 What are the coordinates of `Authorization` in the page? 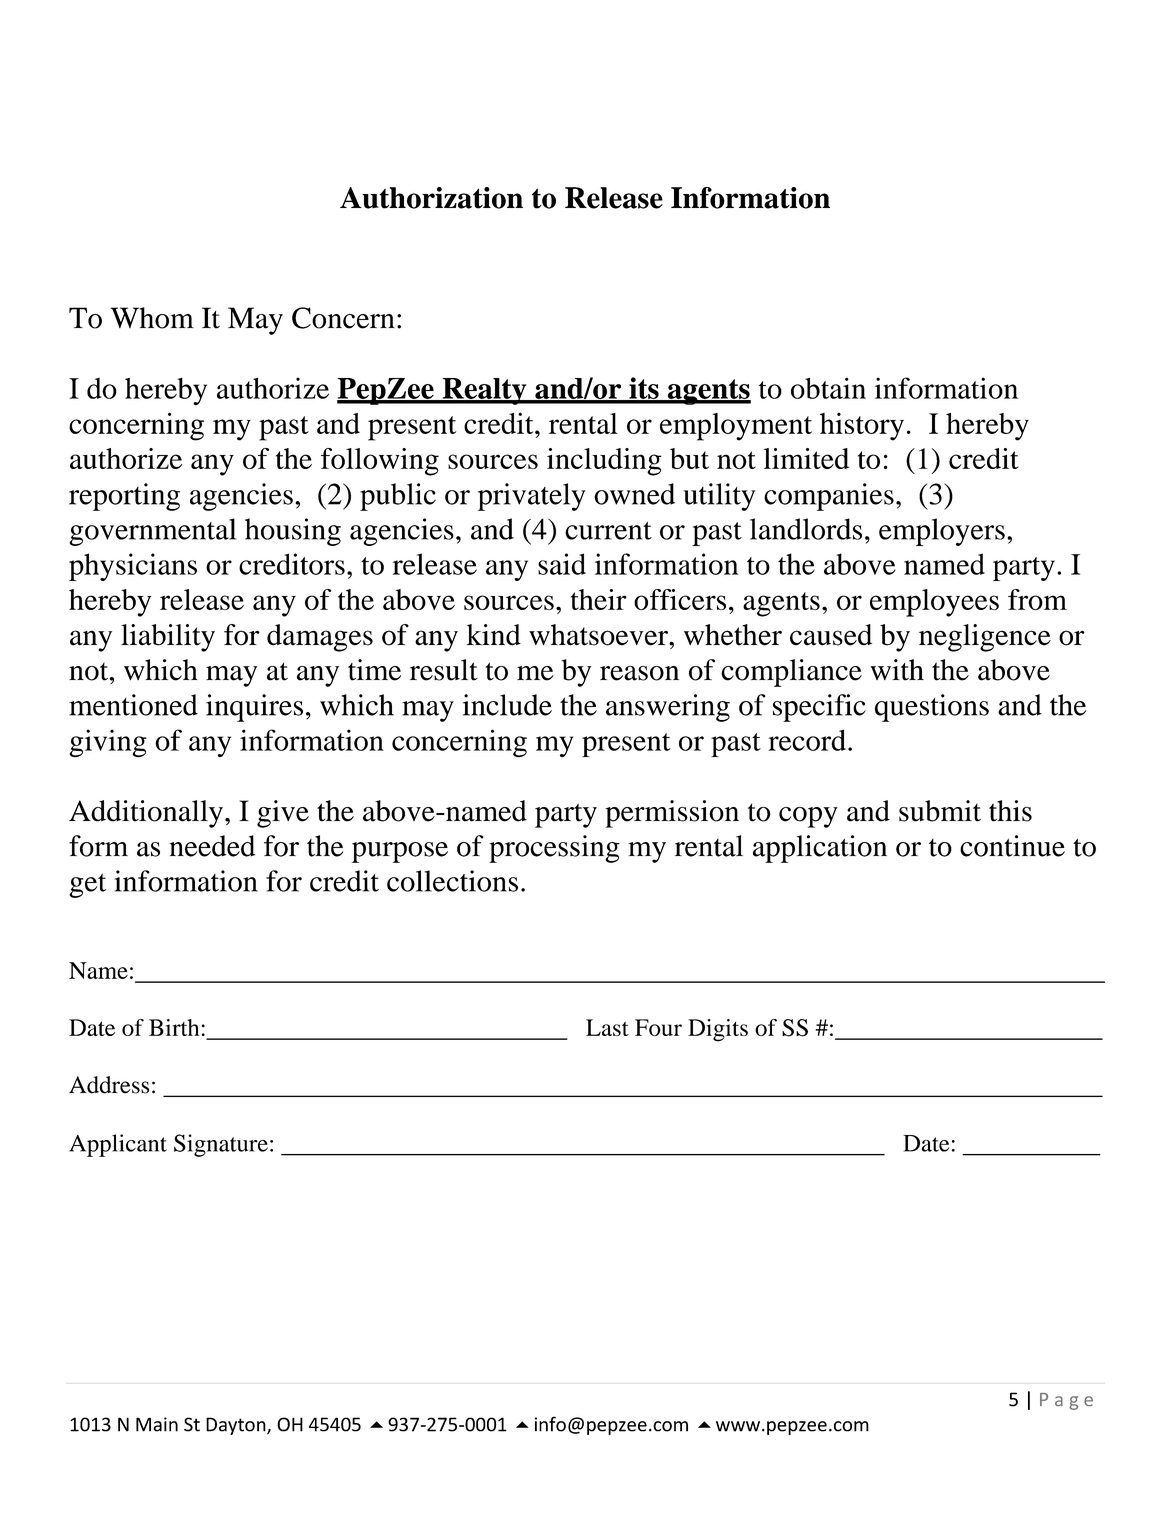 It's located at (431, 198).
